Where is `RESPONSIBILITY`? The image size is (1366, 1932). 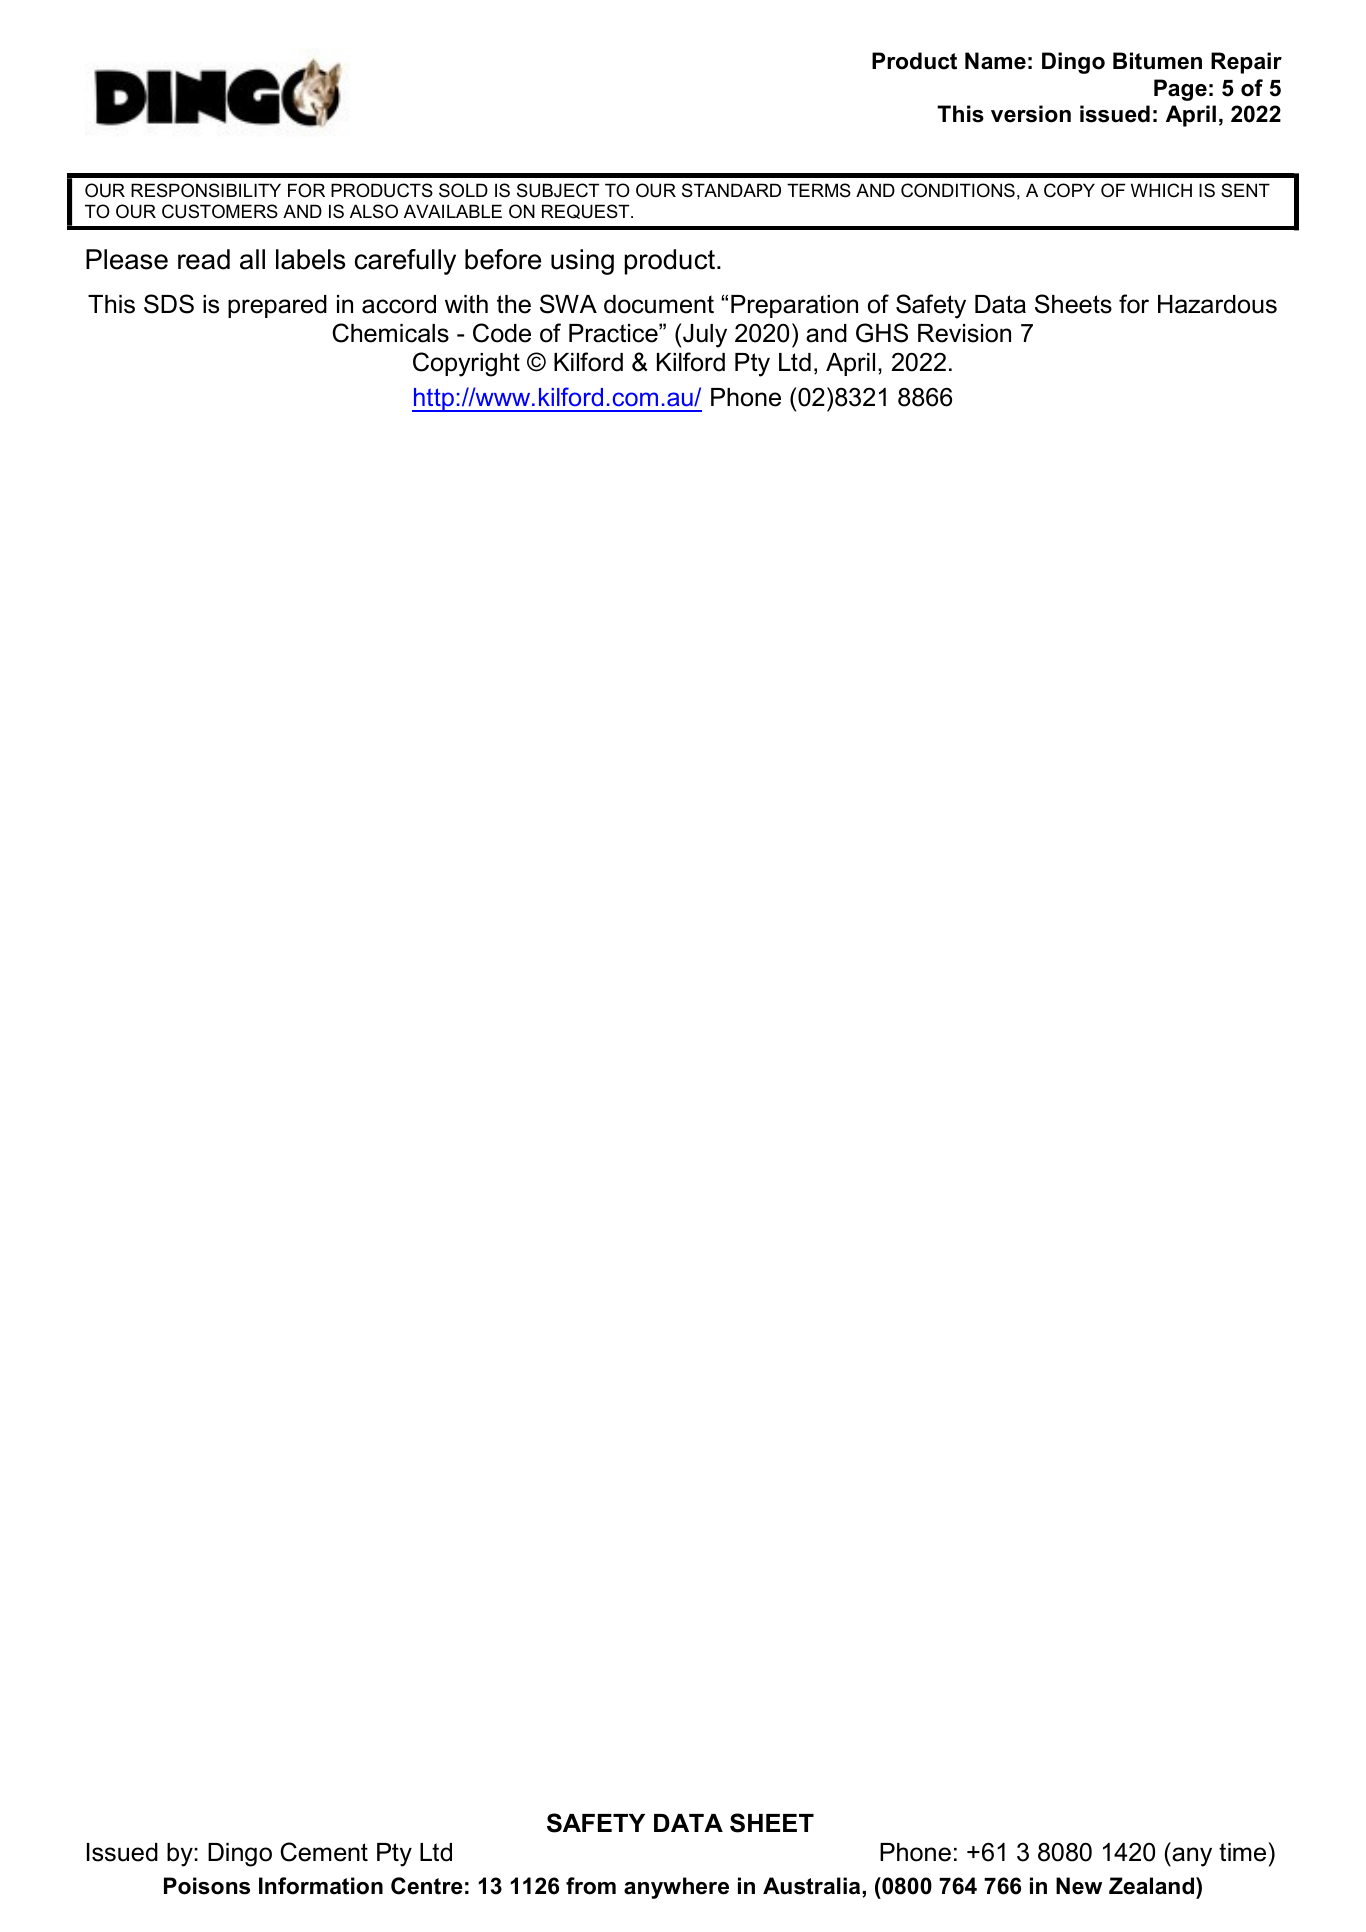
RESPONSIBILITY is located at coordinates (206, 190).
